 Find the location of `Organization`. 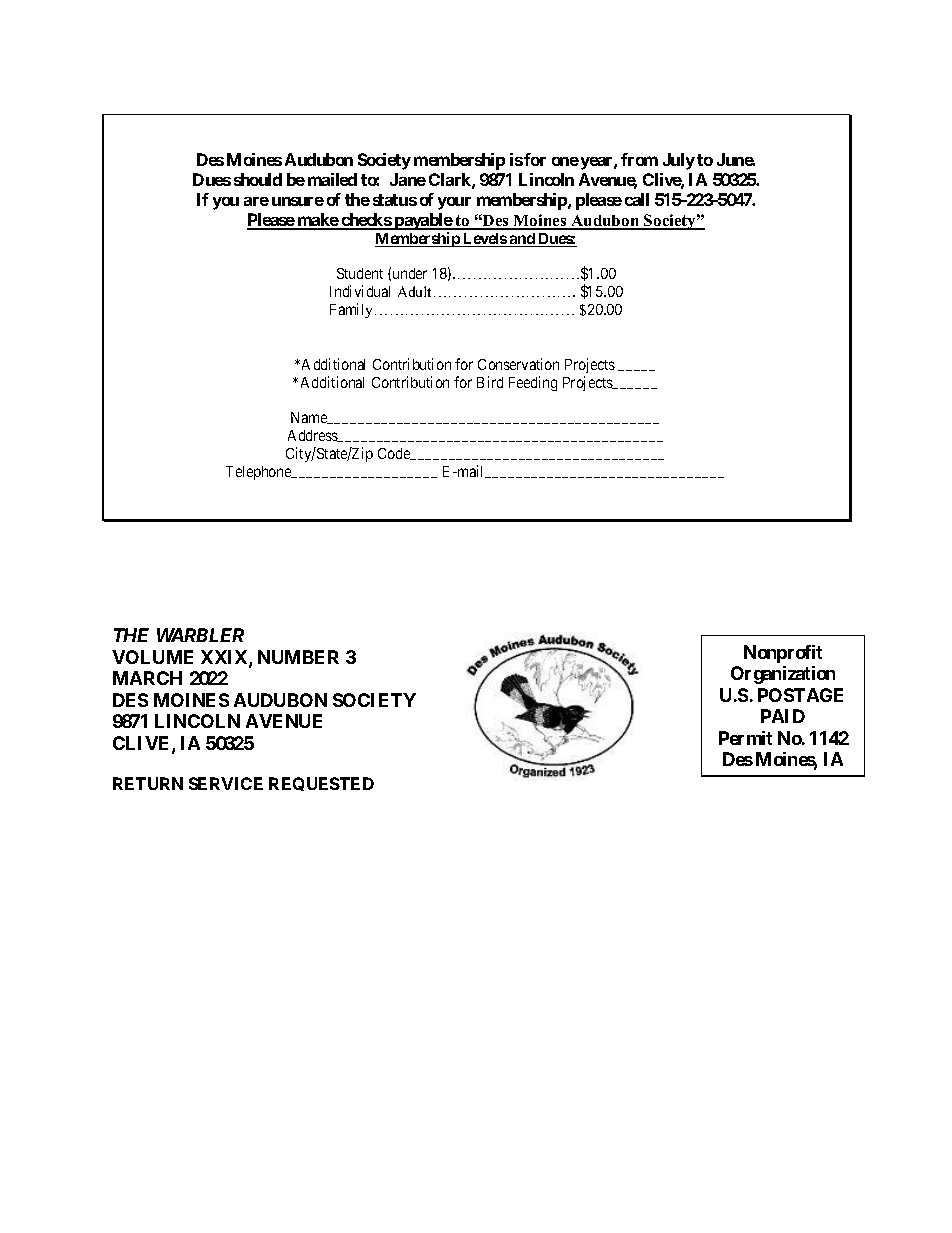

Organization is located at coordinates (783, 675).
